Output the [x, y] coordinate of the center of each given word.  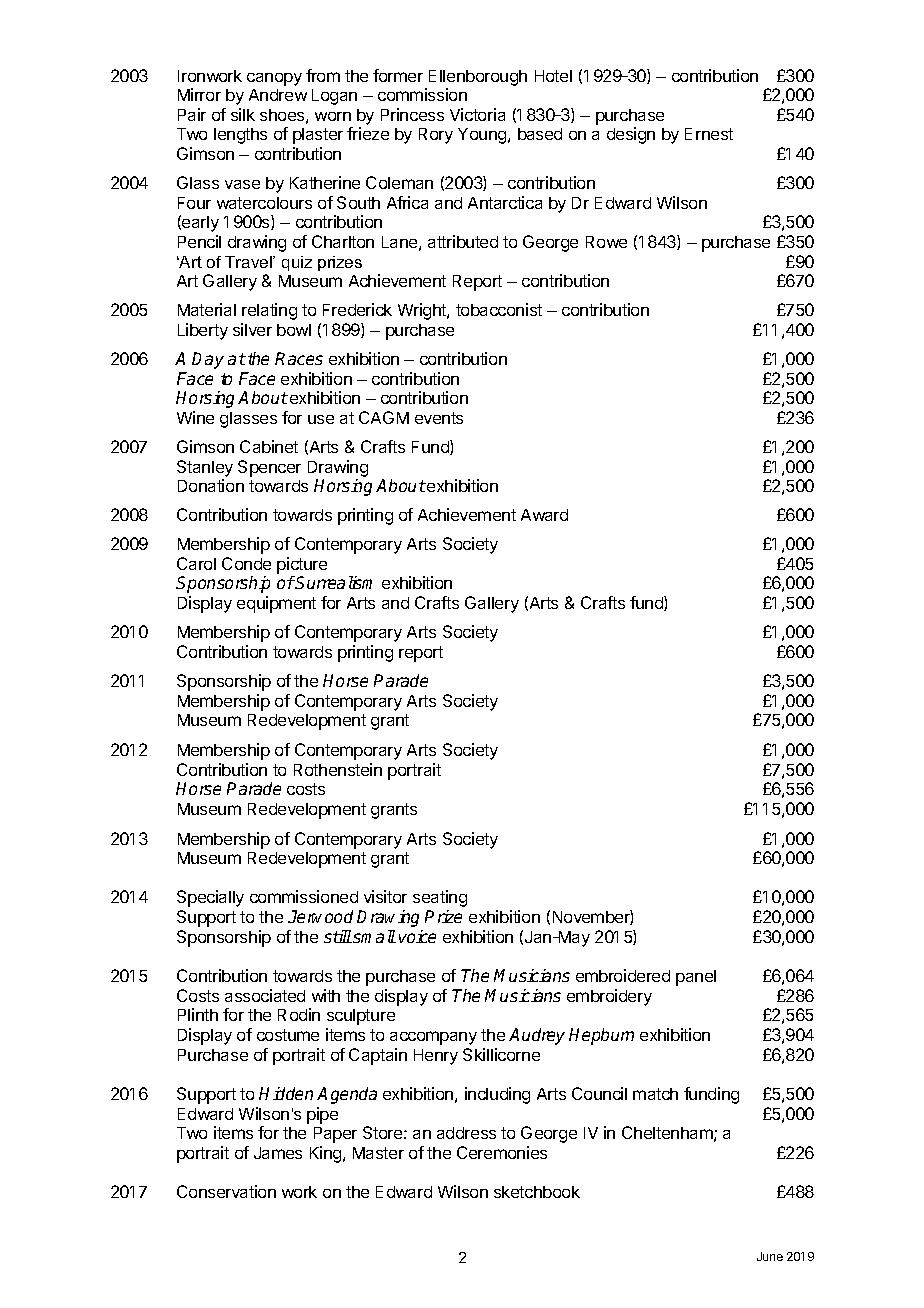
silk [243, 114]
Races [299, 358]
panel [696, 978]
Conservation [226, 1191]
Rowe [606, 242]
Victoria [477, 114]
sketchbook [537, 1192]
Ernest [709, 134]
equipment [276, 604]
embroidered [623, 975]
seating [440, 898]
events [439, 418]
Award [544, 515]
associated [265, 995]
